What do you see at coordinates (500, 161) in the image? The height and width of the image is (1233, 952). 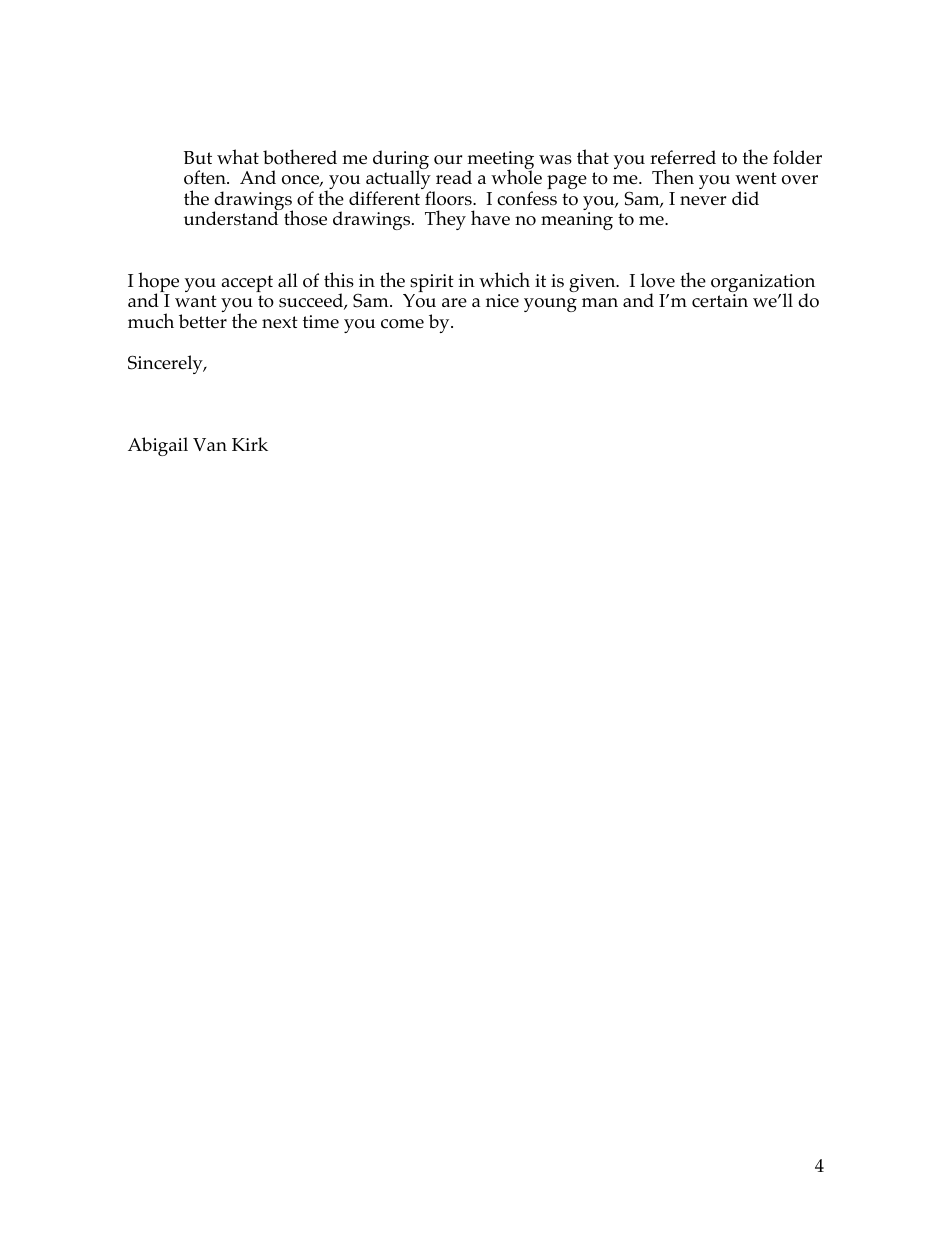 I see `meeting` at bounding box center [500, 161].
